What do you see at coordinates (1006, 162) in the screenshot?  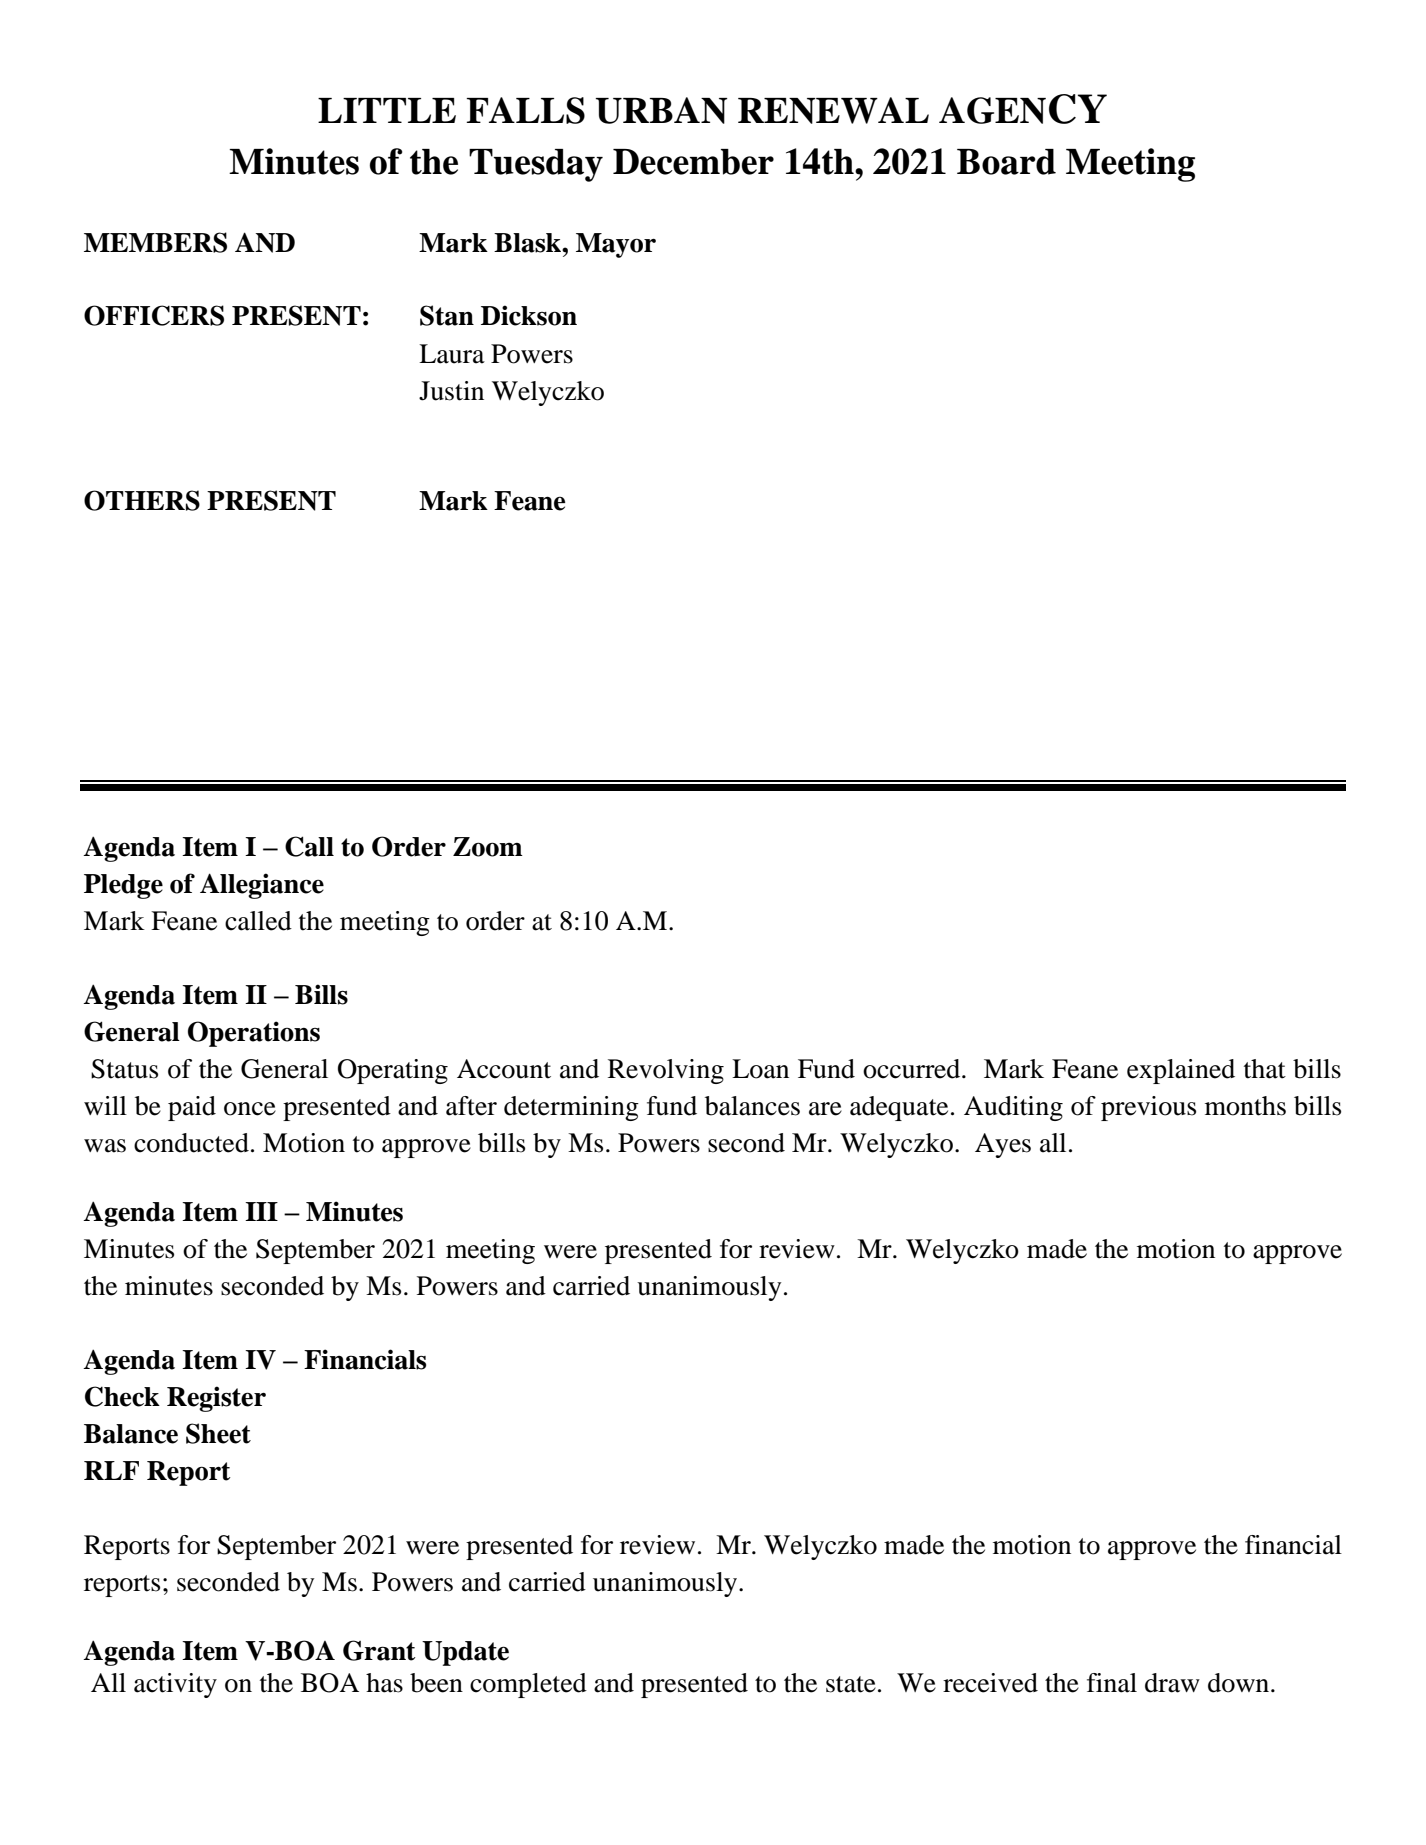 I see `Board` at bounding box center [1006, 162].
